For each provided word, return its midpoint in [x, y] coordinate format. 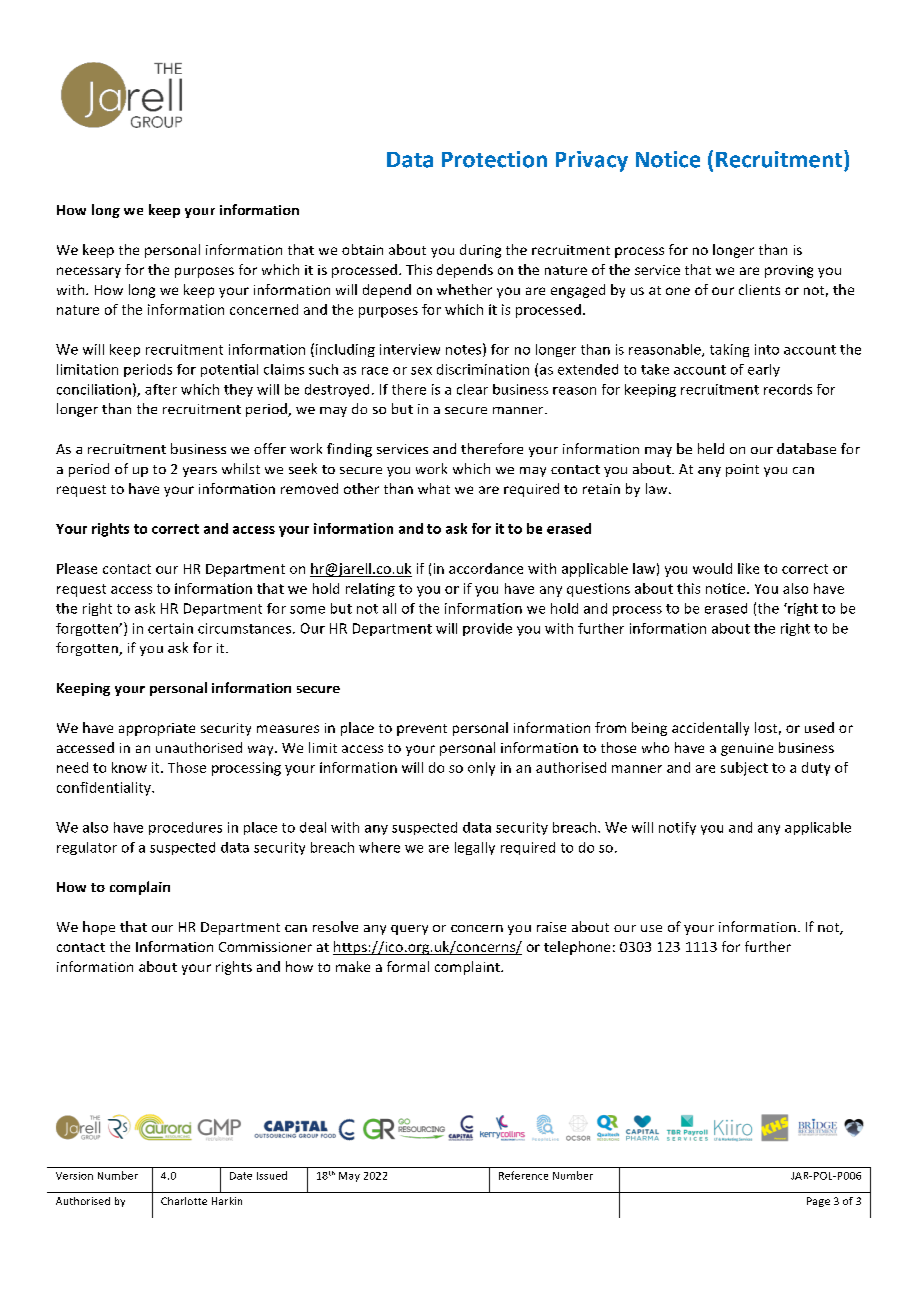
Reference [523, 1175]
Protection [494, 159]
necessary [89, 272]
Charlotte [184, 1201]
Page [818, 1202]
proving [789, 271]
